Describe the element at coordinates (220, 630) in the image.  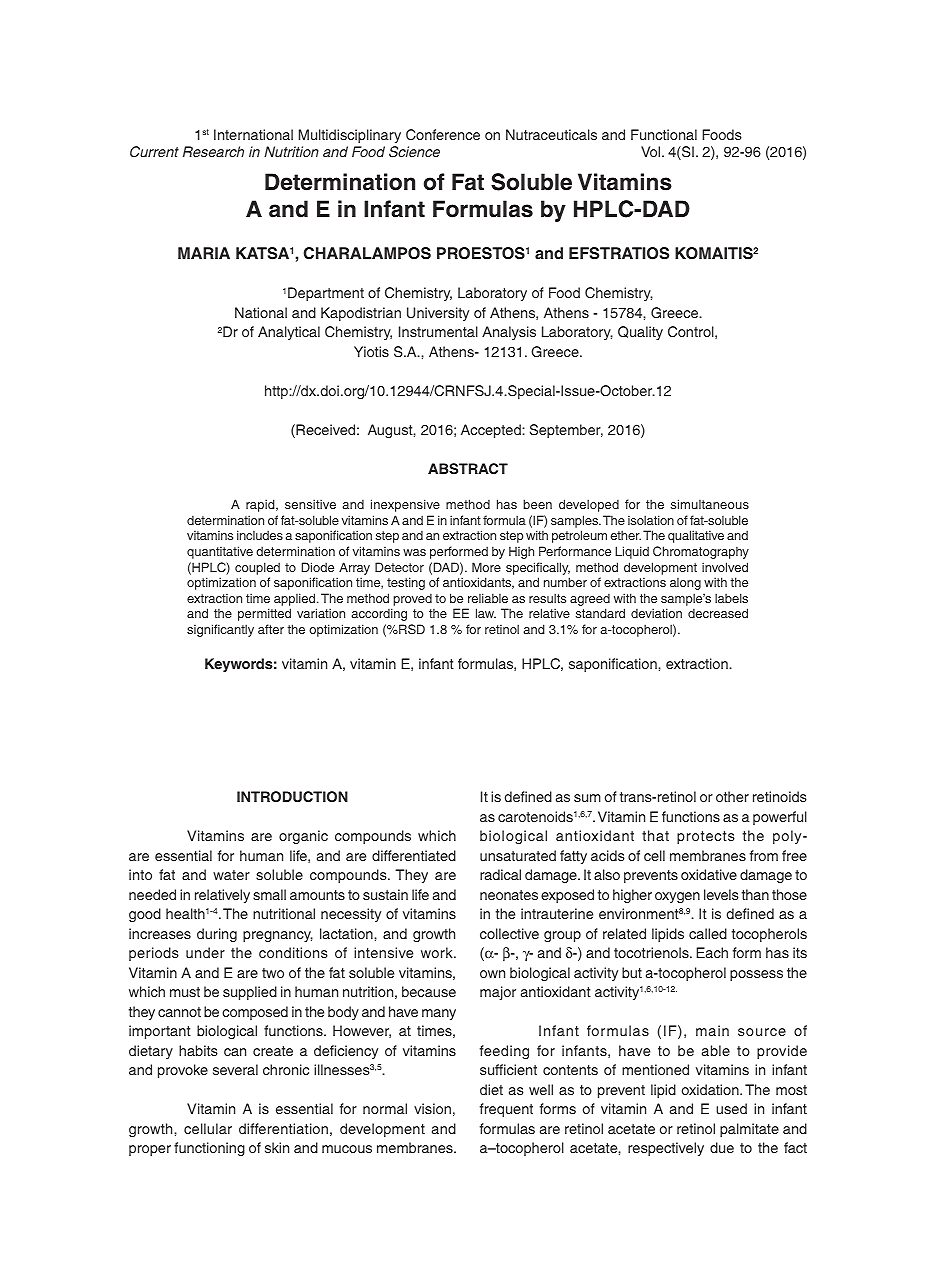
I see `significantly` at that location.
